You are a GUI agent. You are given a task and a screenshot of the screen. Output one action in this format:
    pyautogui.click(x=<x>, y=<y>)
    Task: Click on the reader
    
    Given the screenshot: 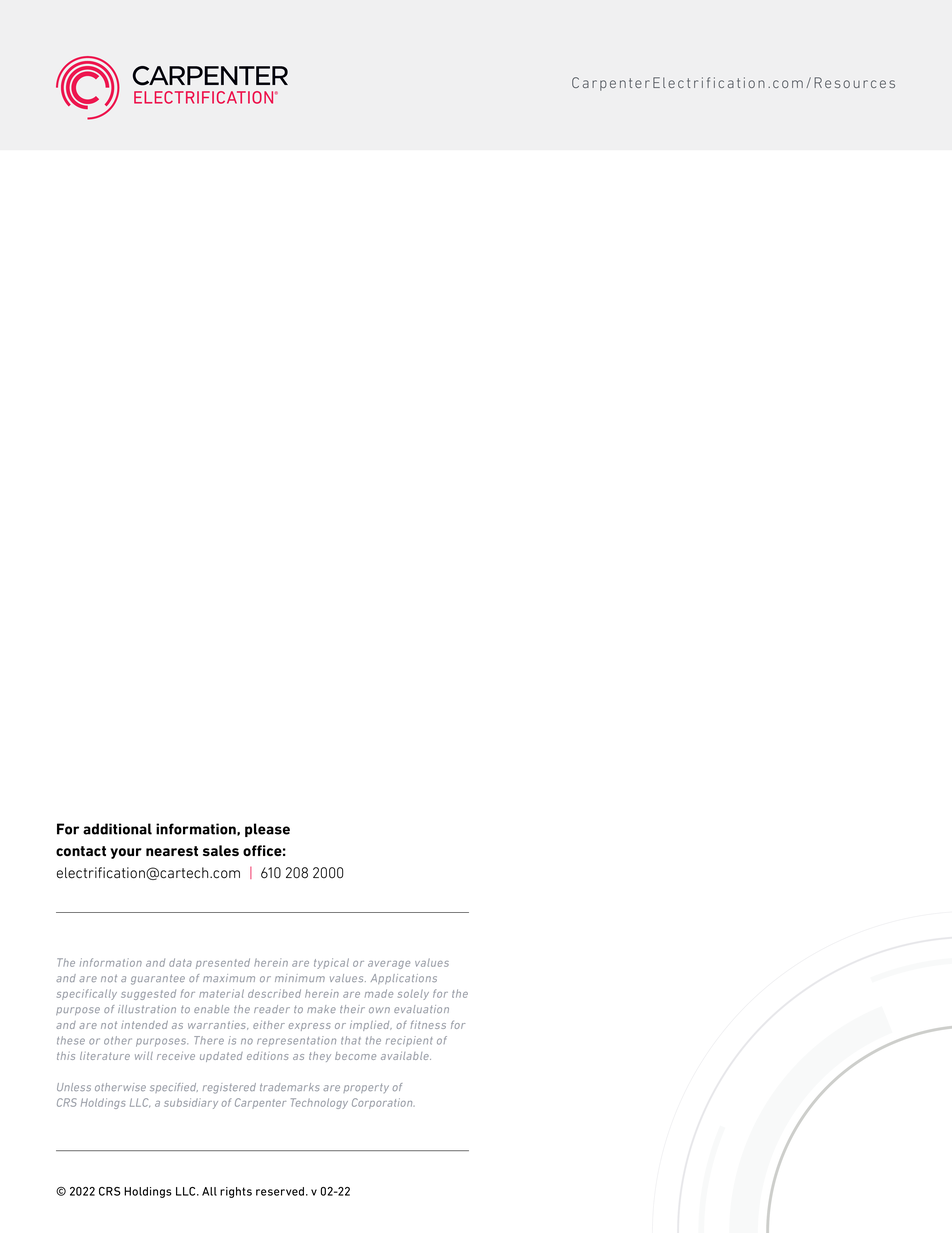 What is the action you would take?
    pyautogui.click(x=272, y=1009)
